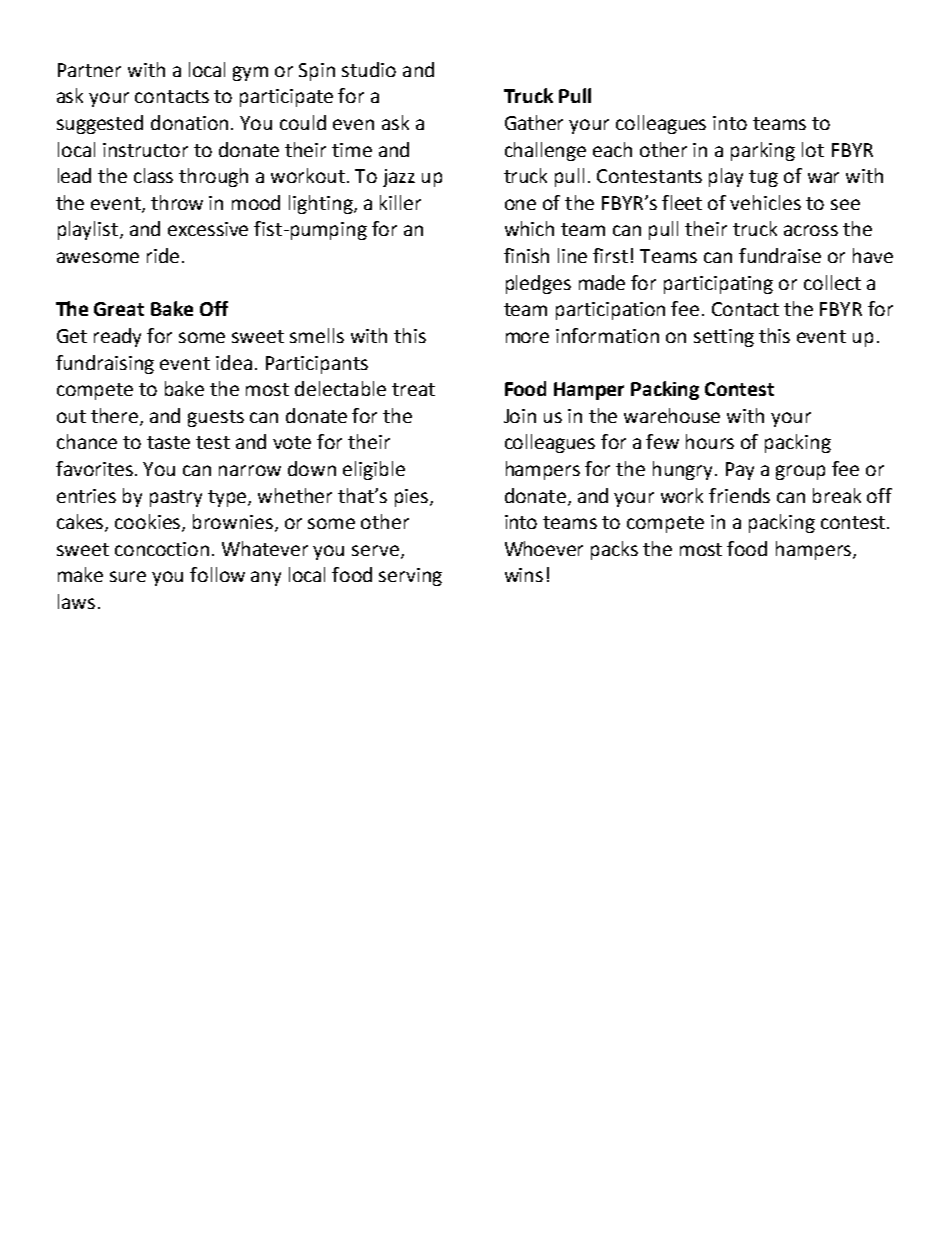  Describe the element at coordinates (117, 337) in the document. I see `ready` at that location.
